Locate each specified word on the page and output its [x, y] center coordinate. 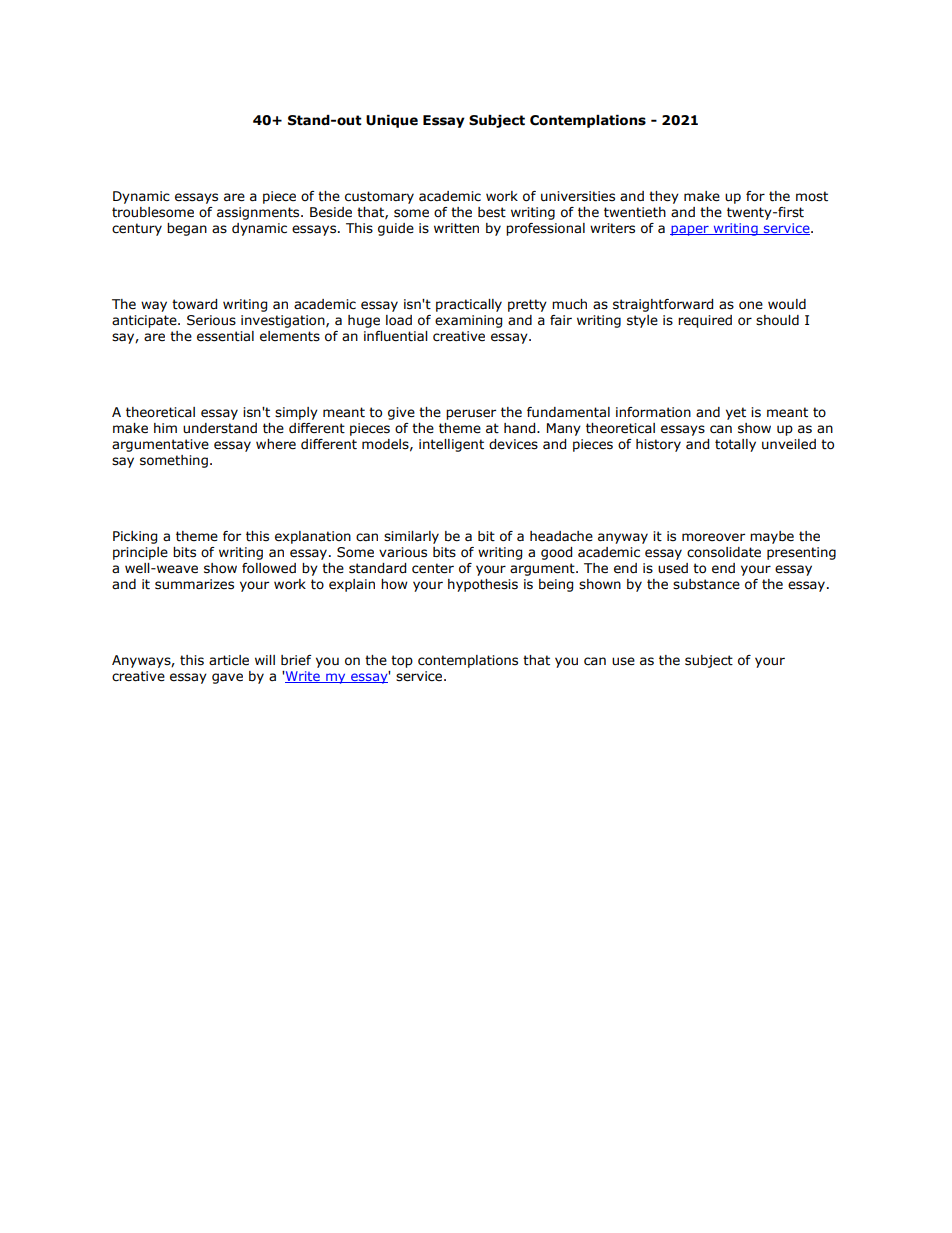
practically [469, 305]
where [276, 444]
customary [379, 197]
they [664, 197]
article [229, 660]
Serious [211, 320]
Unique [392, 121]
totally [735, 445]
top [402, 661]
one [751, 305]
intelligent [451, 445]
